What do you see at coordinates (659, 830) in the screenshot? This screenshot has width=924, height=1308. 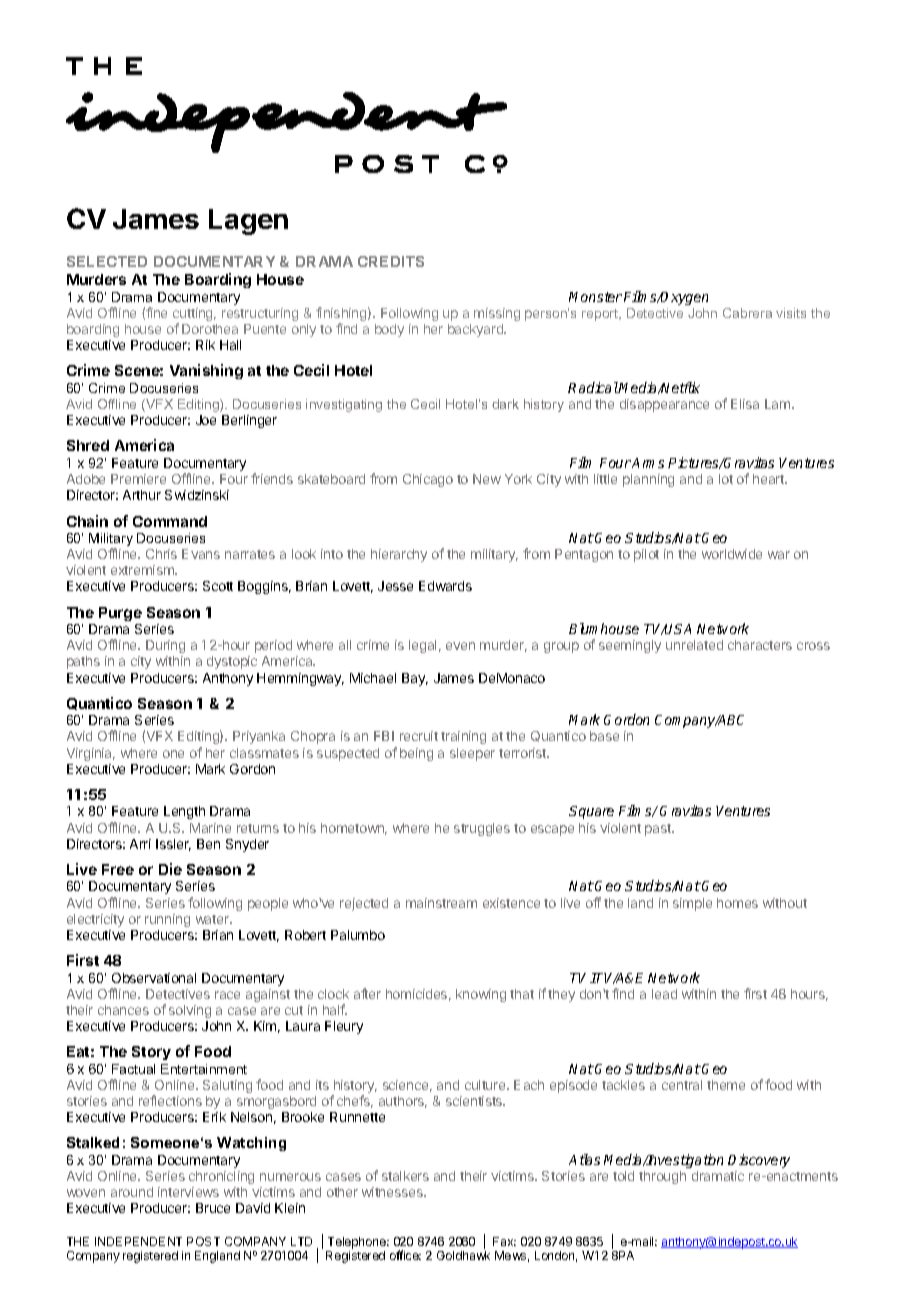 I see `past` at bounding box center [659, 830].
